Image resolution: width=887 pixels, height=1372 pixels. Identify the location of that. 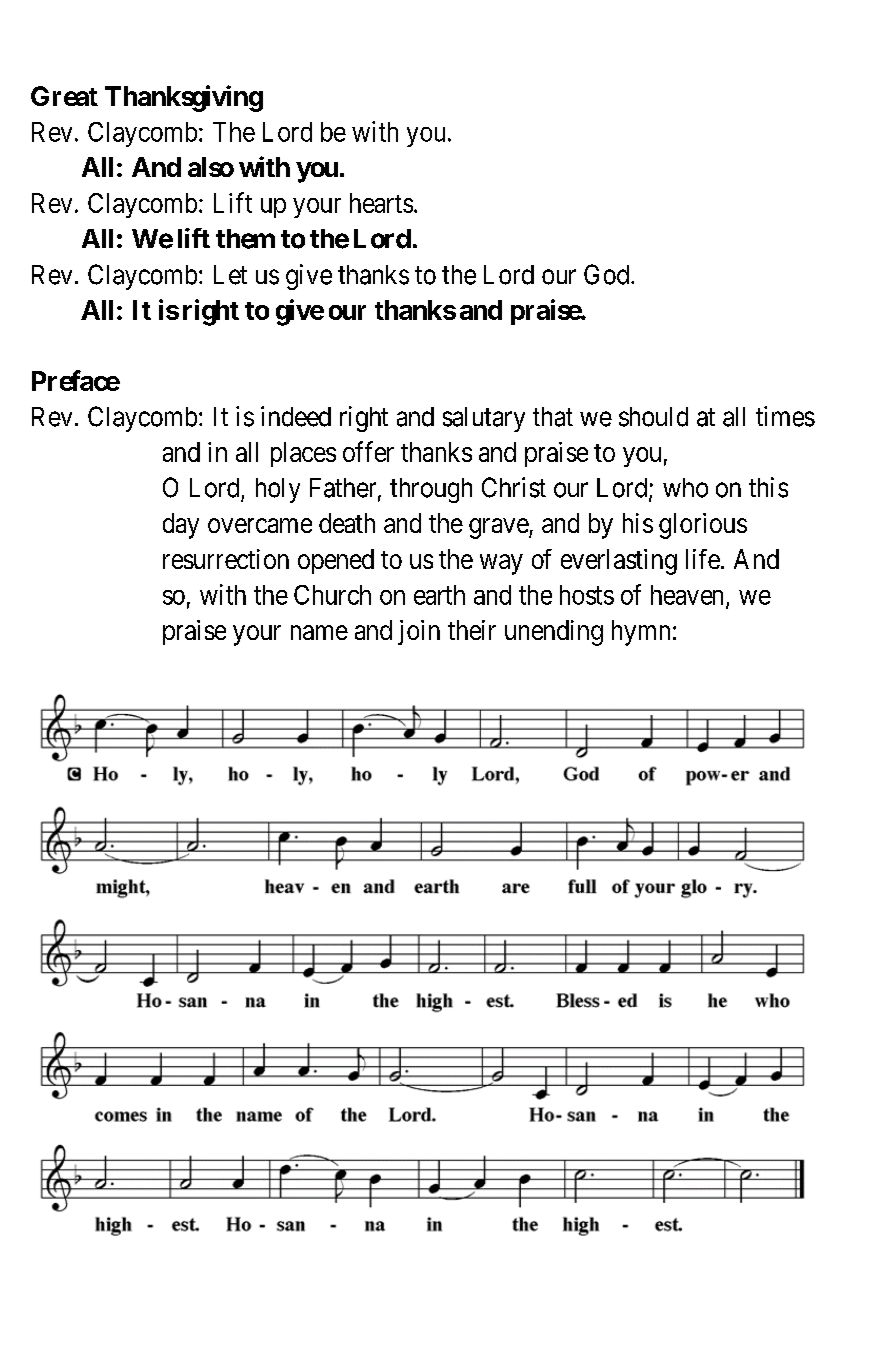
(553, 417).
